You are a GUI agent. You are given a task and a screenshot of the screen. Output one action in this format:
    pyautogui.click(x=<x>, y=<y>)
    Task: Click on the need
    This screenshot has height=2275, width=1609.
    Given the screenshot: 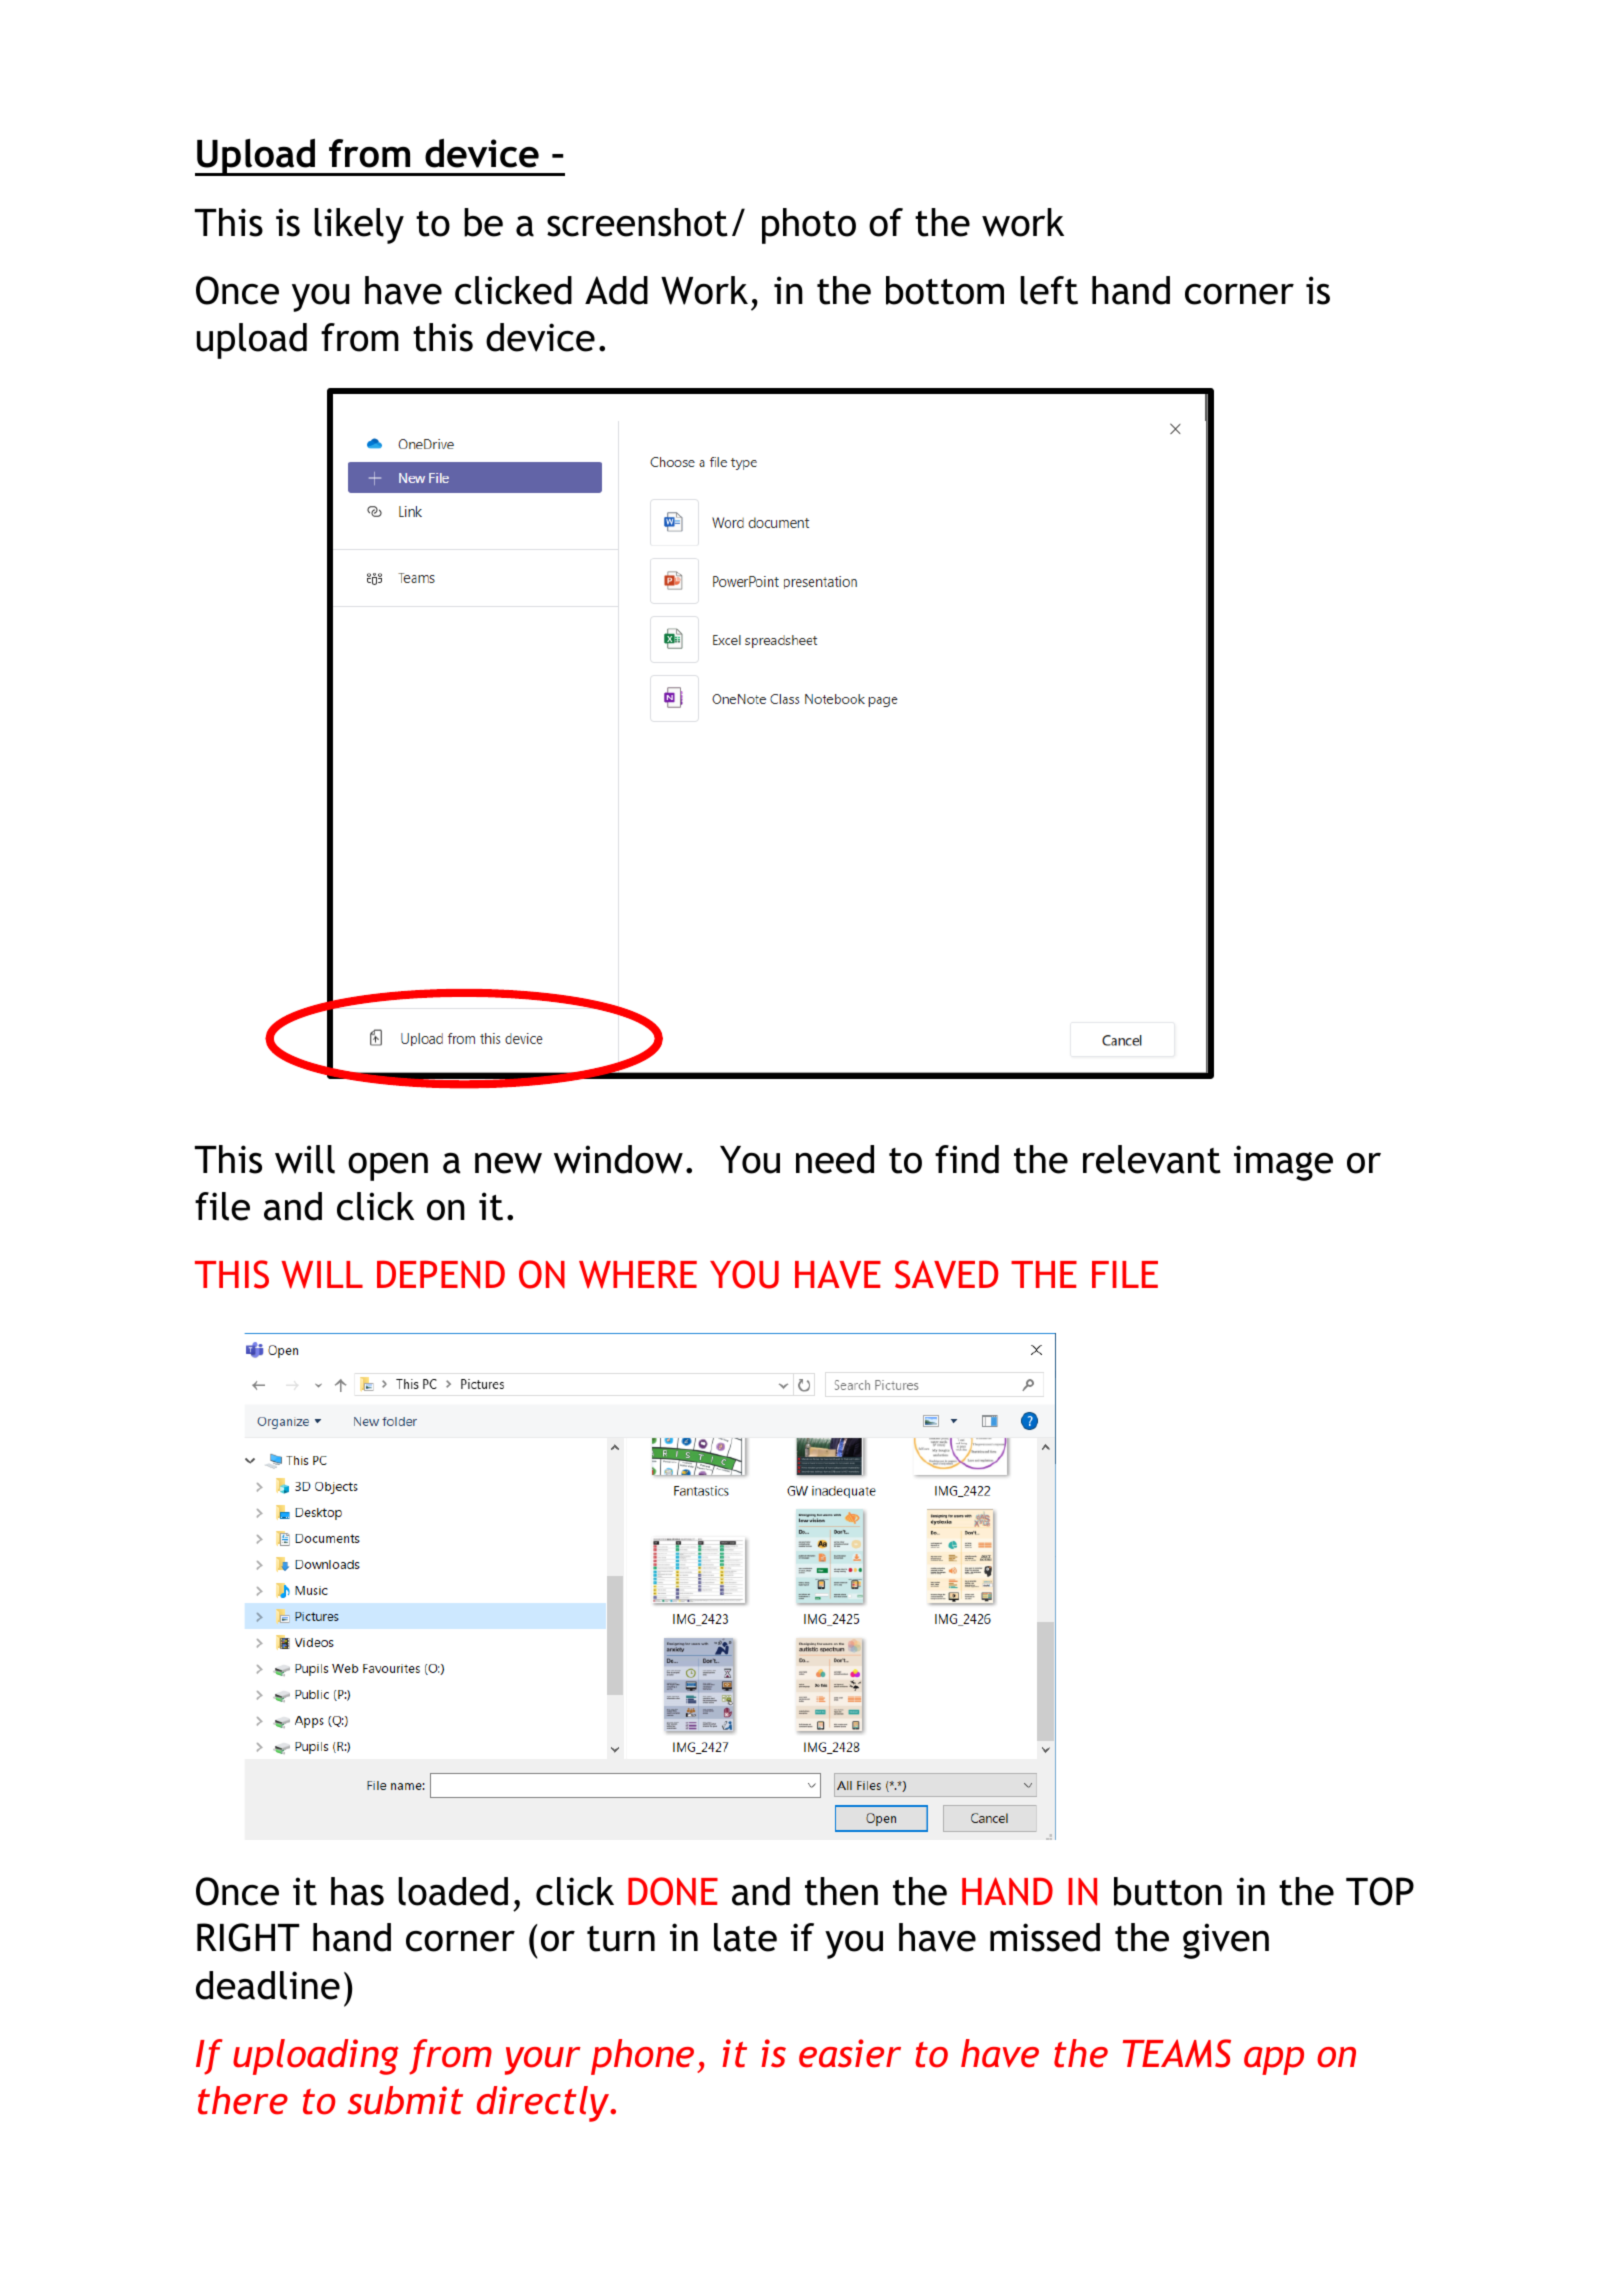 What is the action you would take?
    pyautogui.click(x=835, y=1159)
